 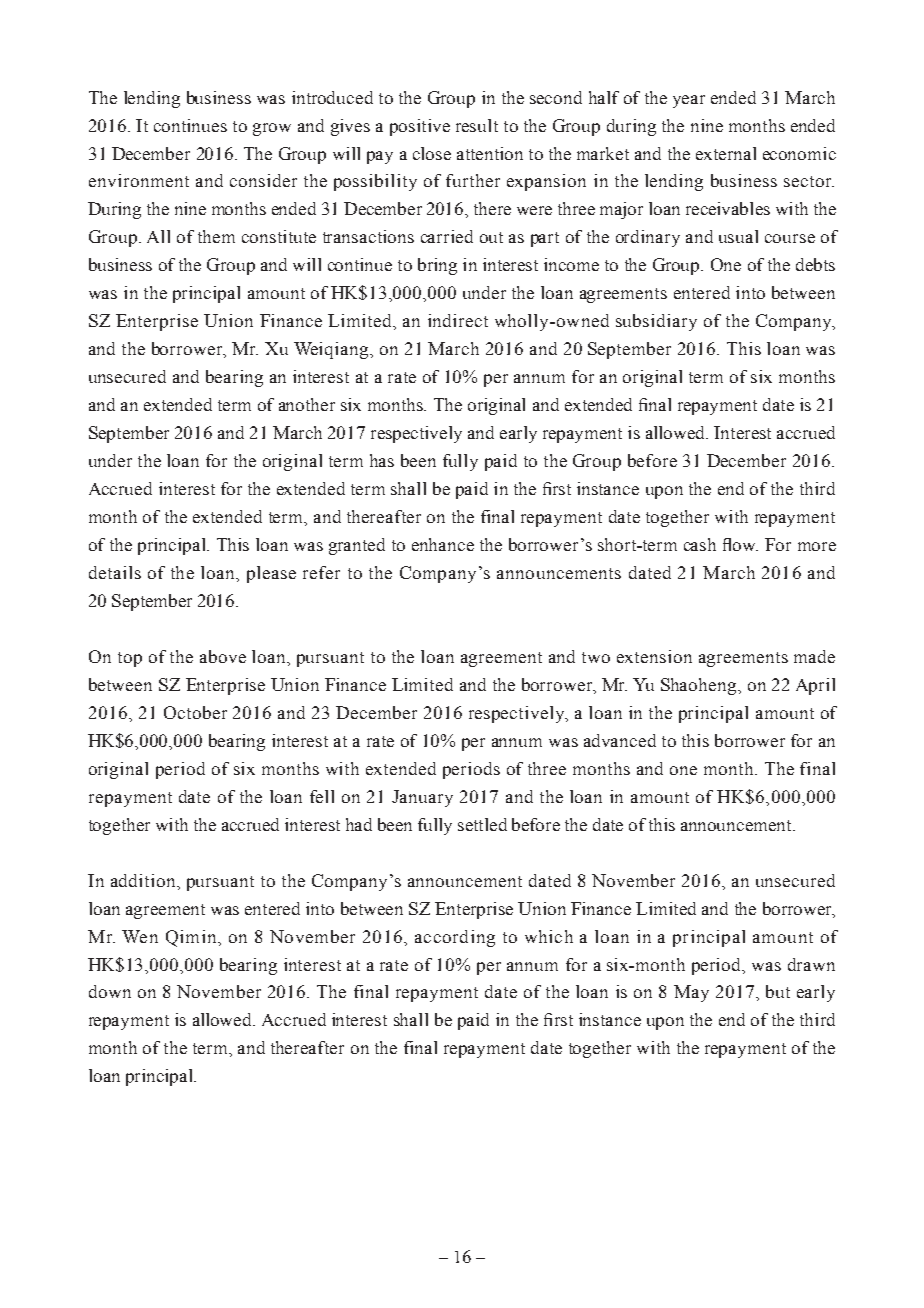 I want to click on Wen, so click(x=140, y=936).
